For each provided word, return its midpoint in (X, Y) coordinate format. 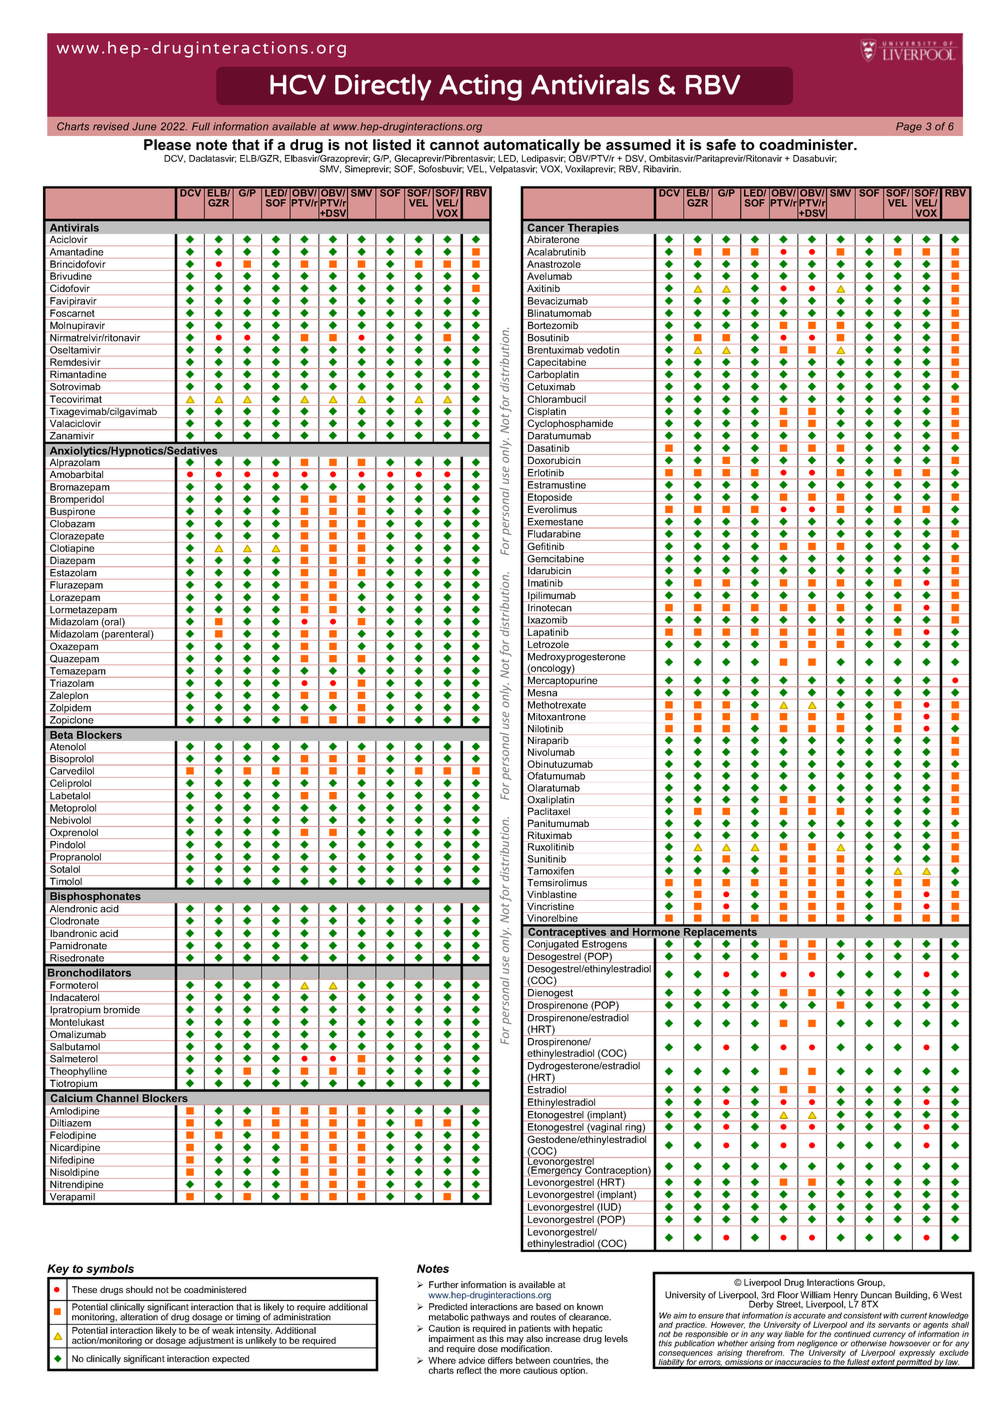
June (144, 126)
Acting (480, 87)
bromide (122, 1010)
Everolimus (552, 509)
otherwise (869, 1343)
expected (230, 1359)
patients (535, 1330)
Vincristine (550, 906)
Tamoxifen (550, 871)
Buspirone (73, 511)
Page (909, 127)
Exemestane (555, 522)
